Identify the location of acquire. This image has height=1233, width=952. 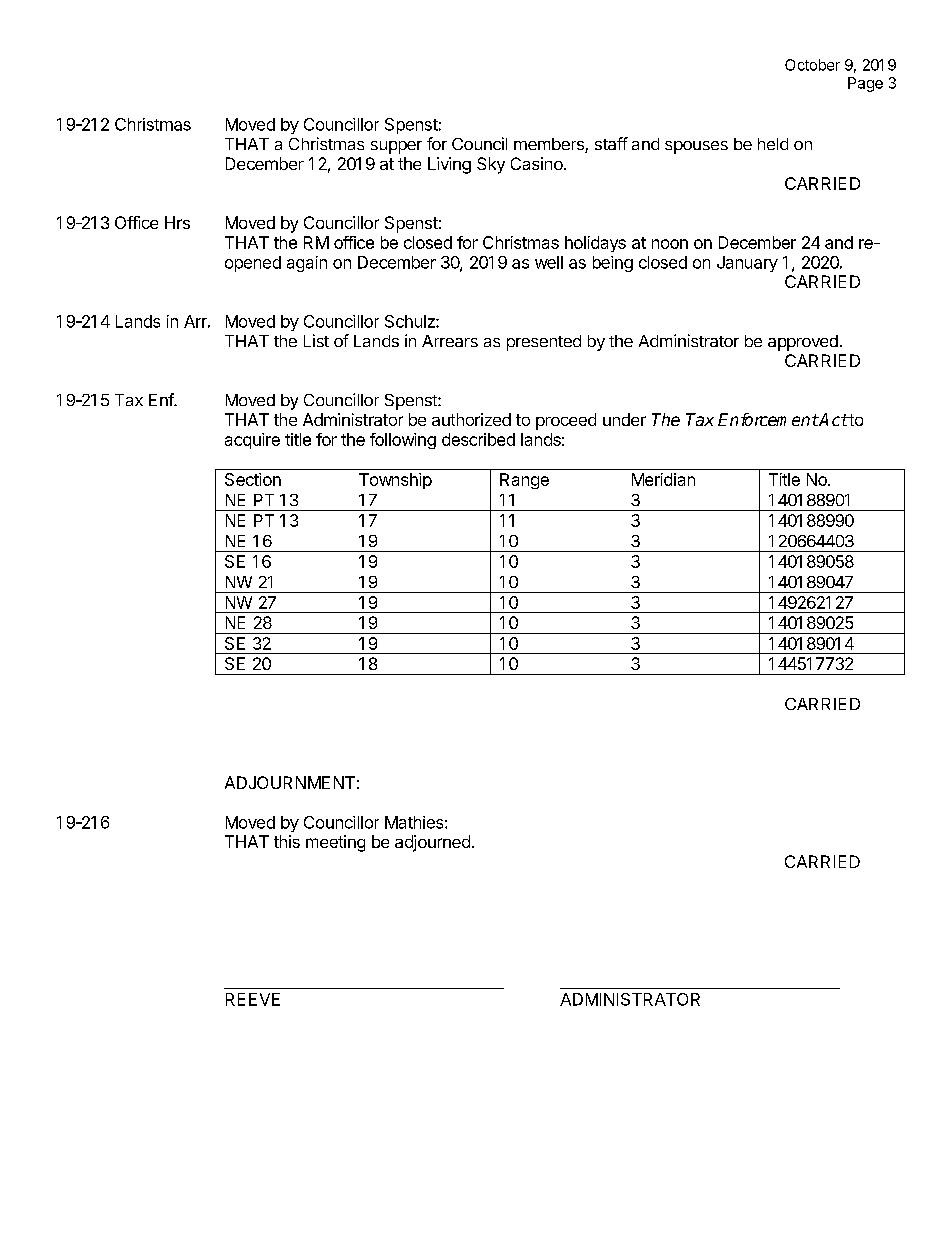
(252, 441).
